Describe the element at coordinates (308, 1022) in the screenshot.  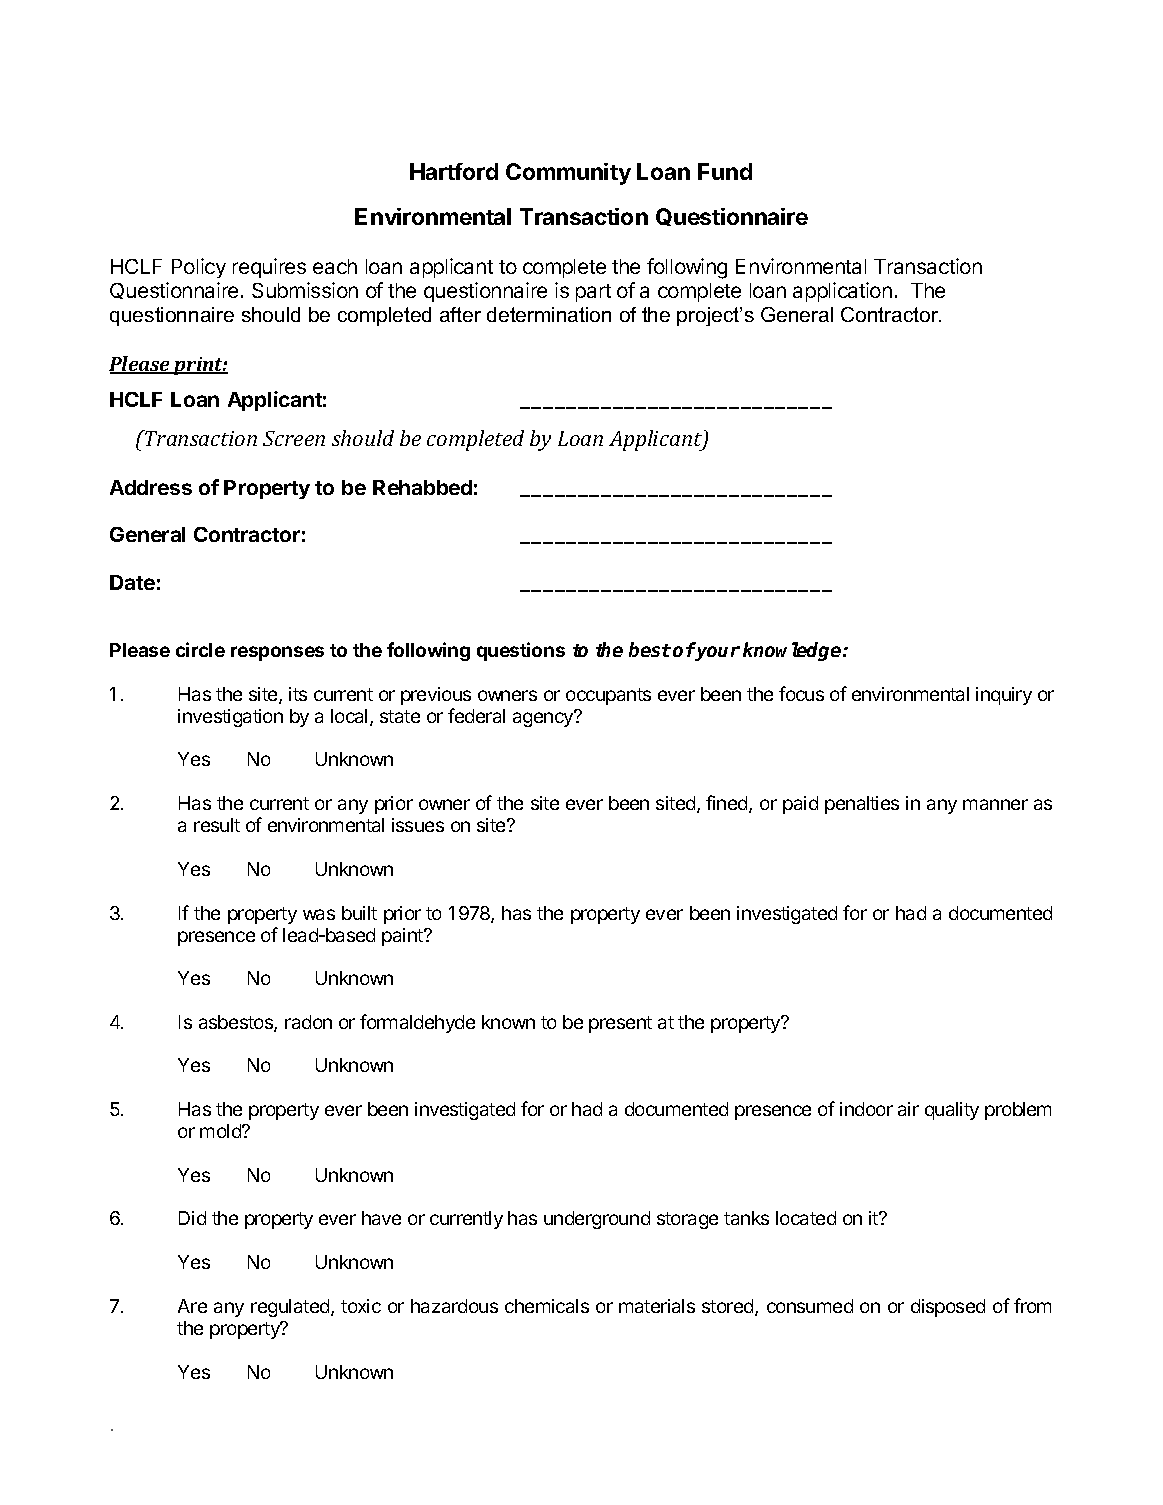
I see `radon` at that location.
